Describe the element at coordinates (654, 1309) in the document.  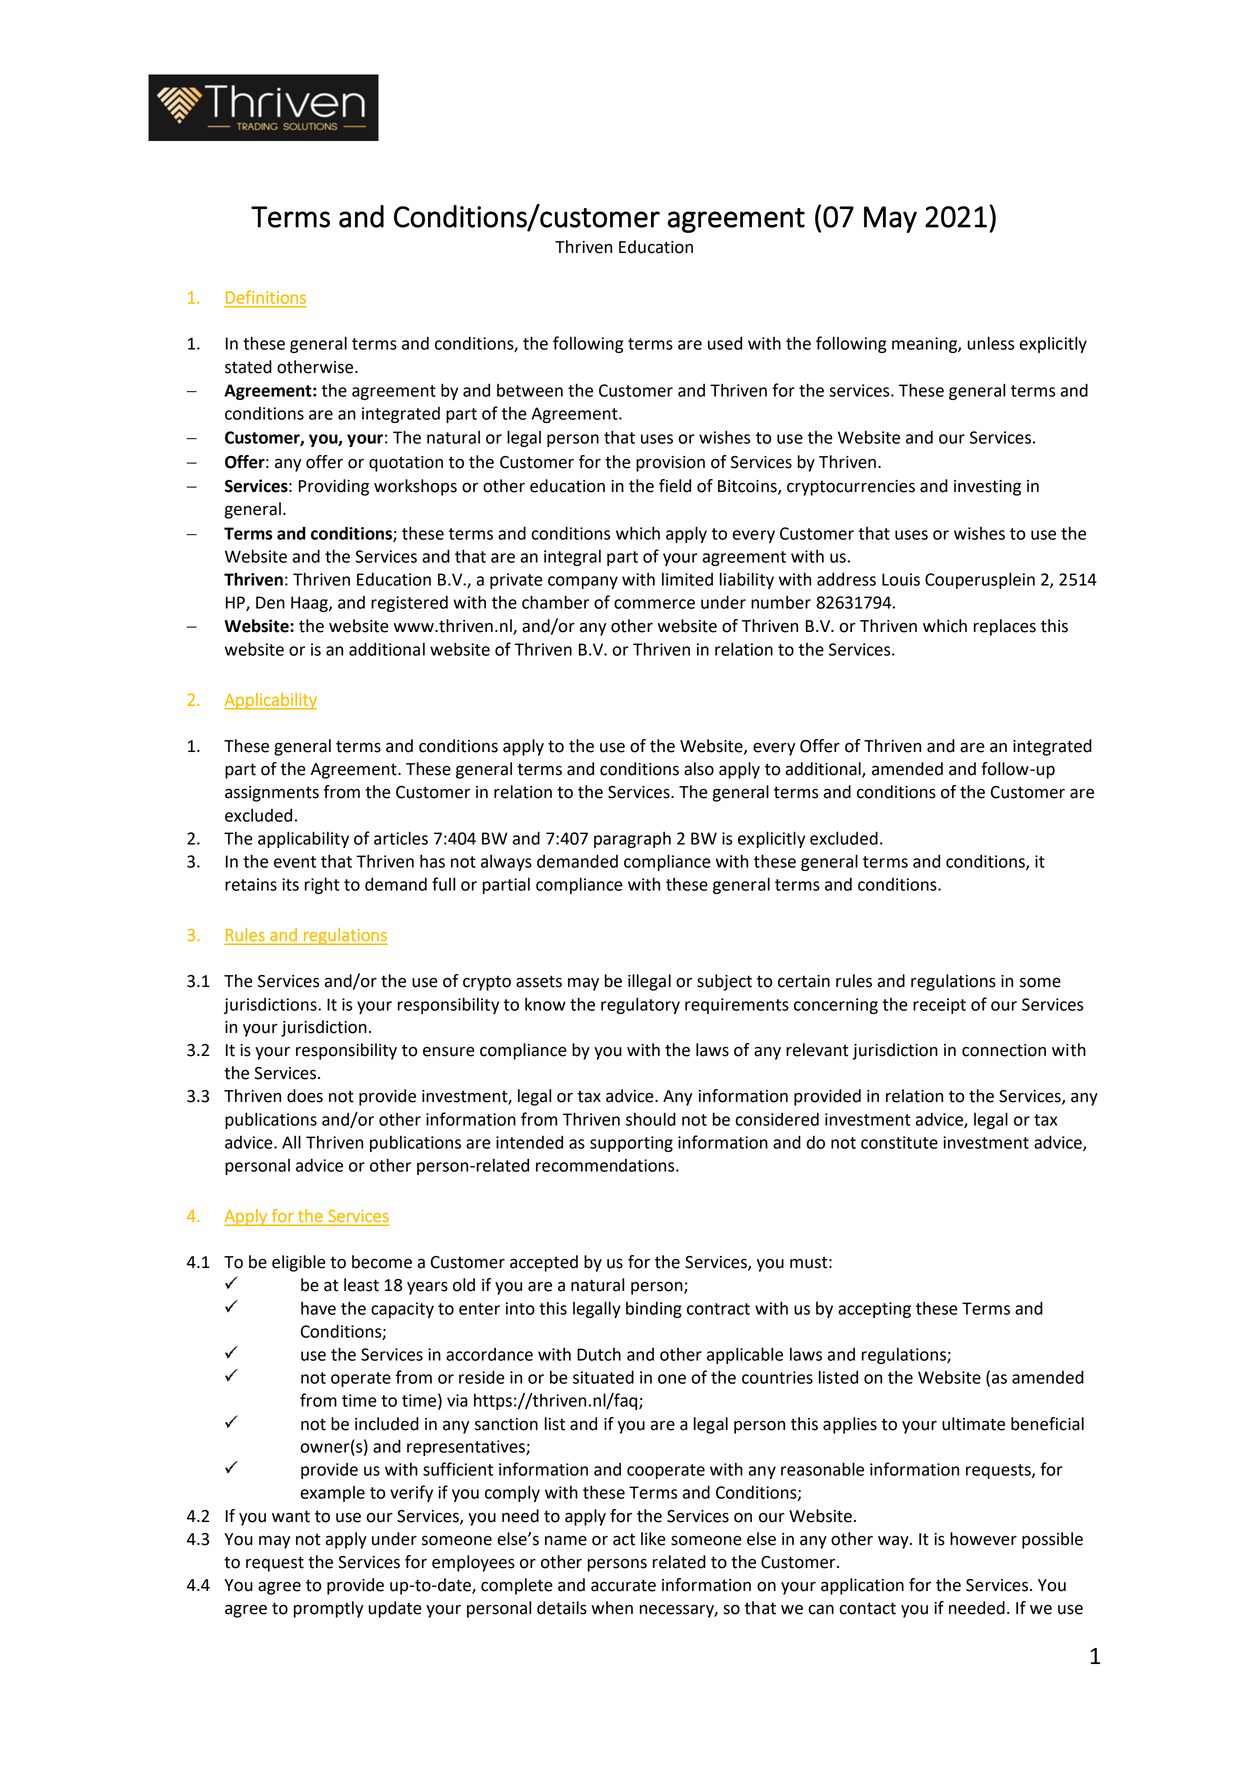
I see `binding` at that location.
